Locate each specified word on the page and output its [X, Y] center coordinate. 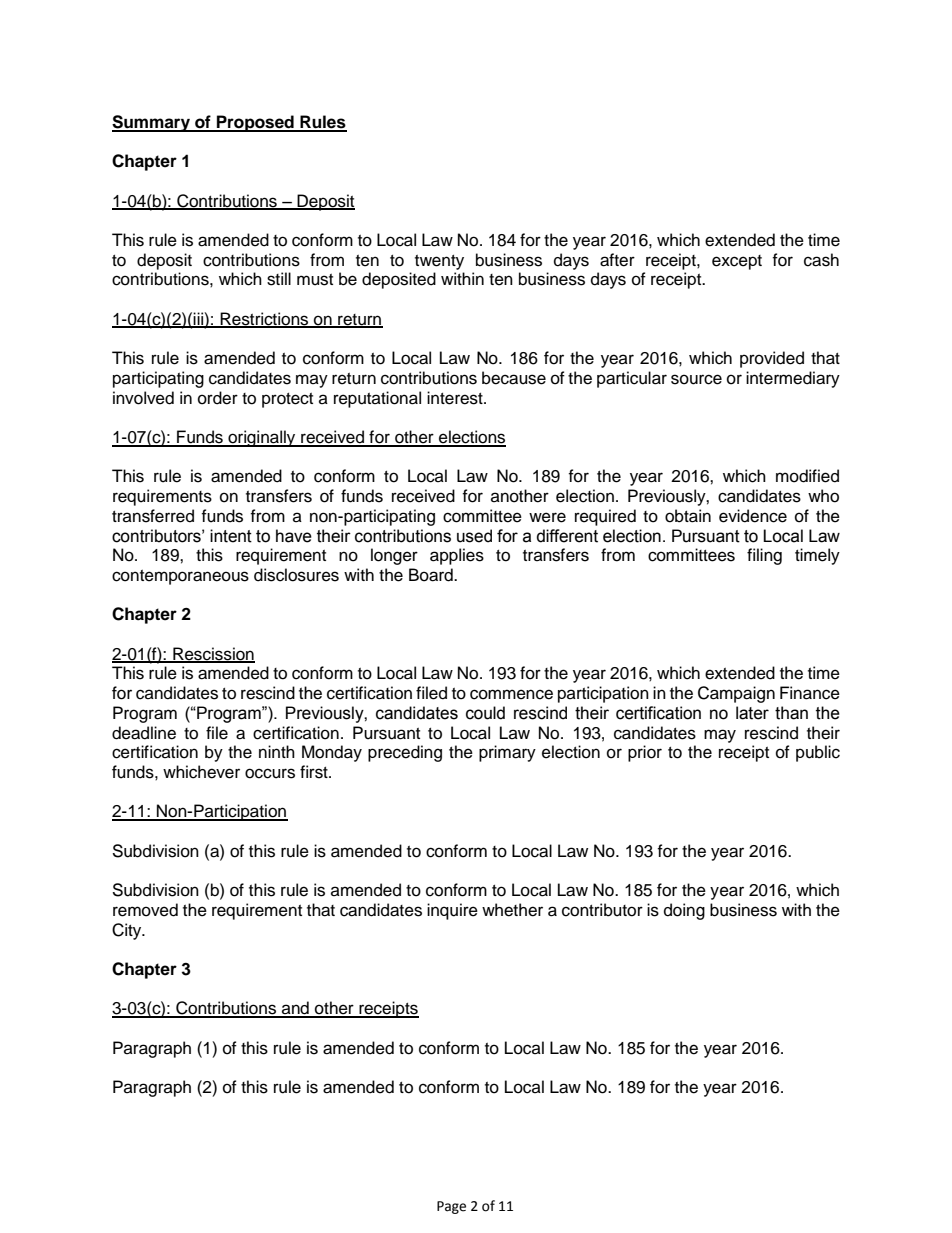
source [696, 379]
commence [511, 694]
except [737, 262]
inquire [452, 911]
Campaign [736, 694]
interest [456, 398]
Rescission [213, 654]
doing [684, 911]
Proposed [255, 123]
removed [145, 910]
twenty [439, 262]
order [218, 398]
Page [451, 1207]
